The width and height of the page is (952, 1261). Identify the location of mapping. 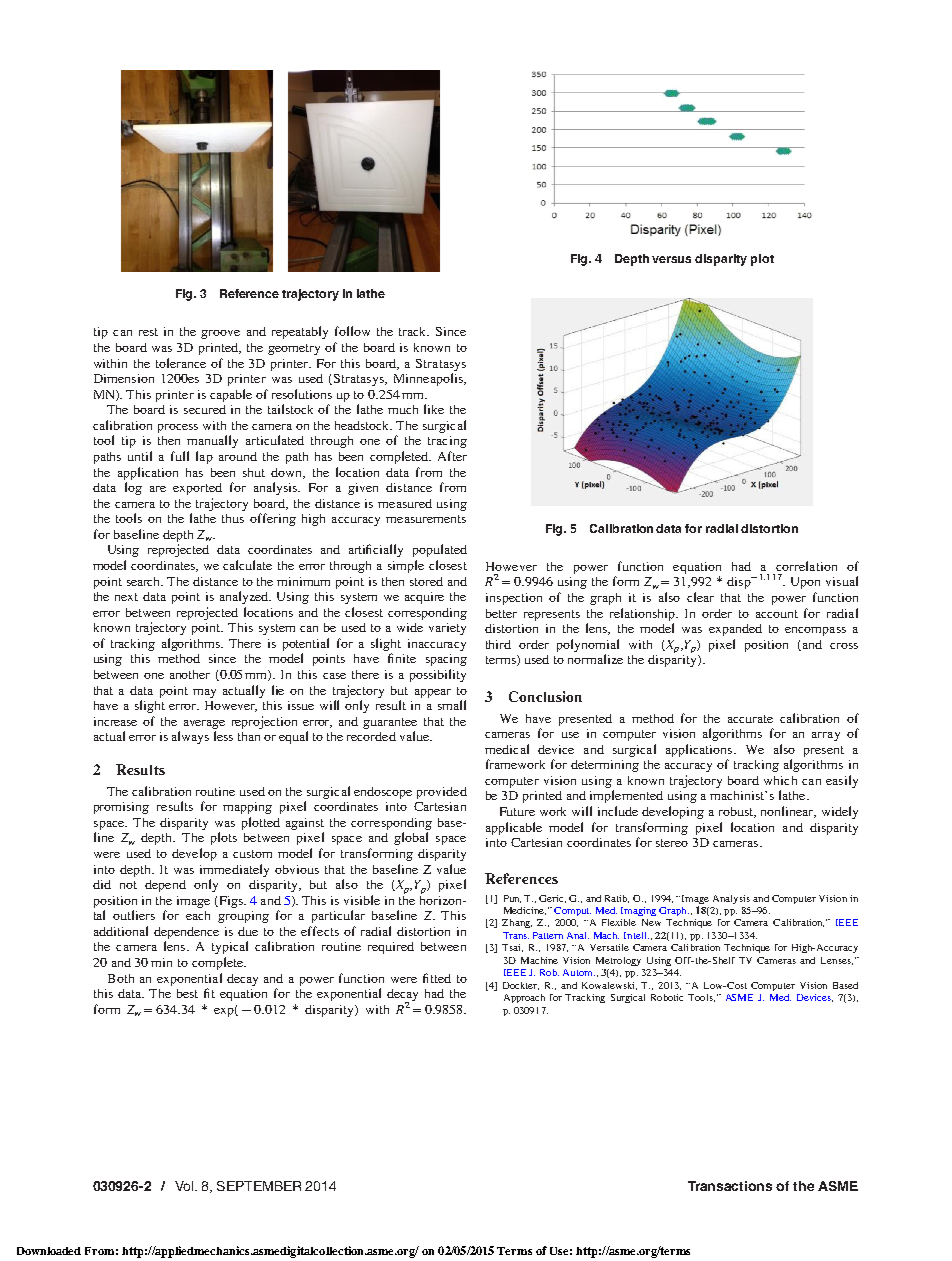
(247, 808).
